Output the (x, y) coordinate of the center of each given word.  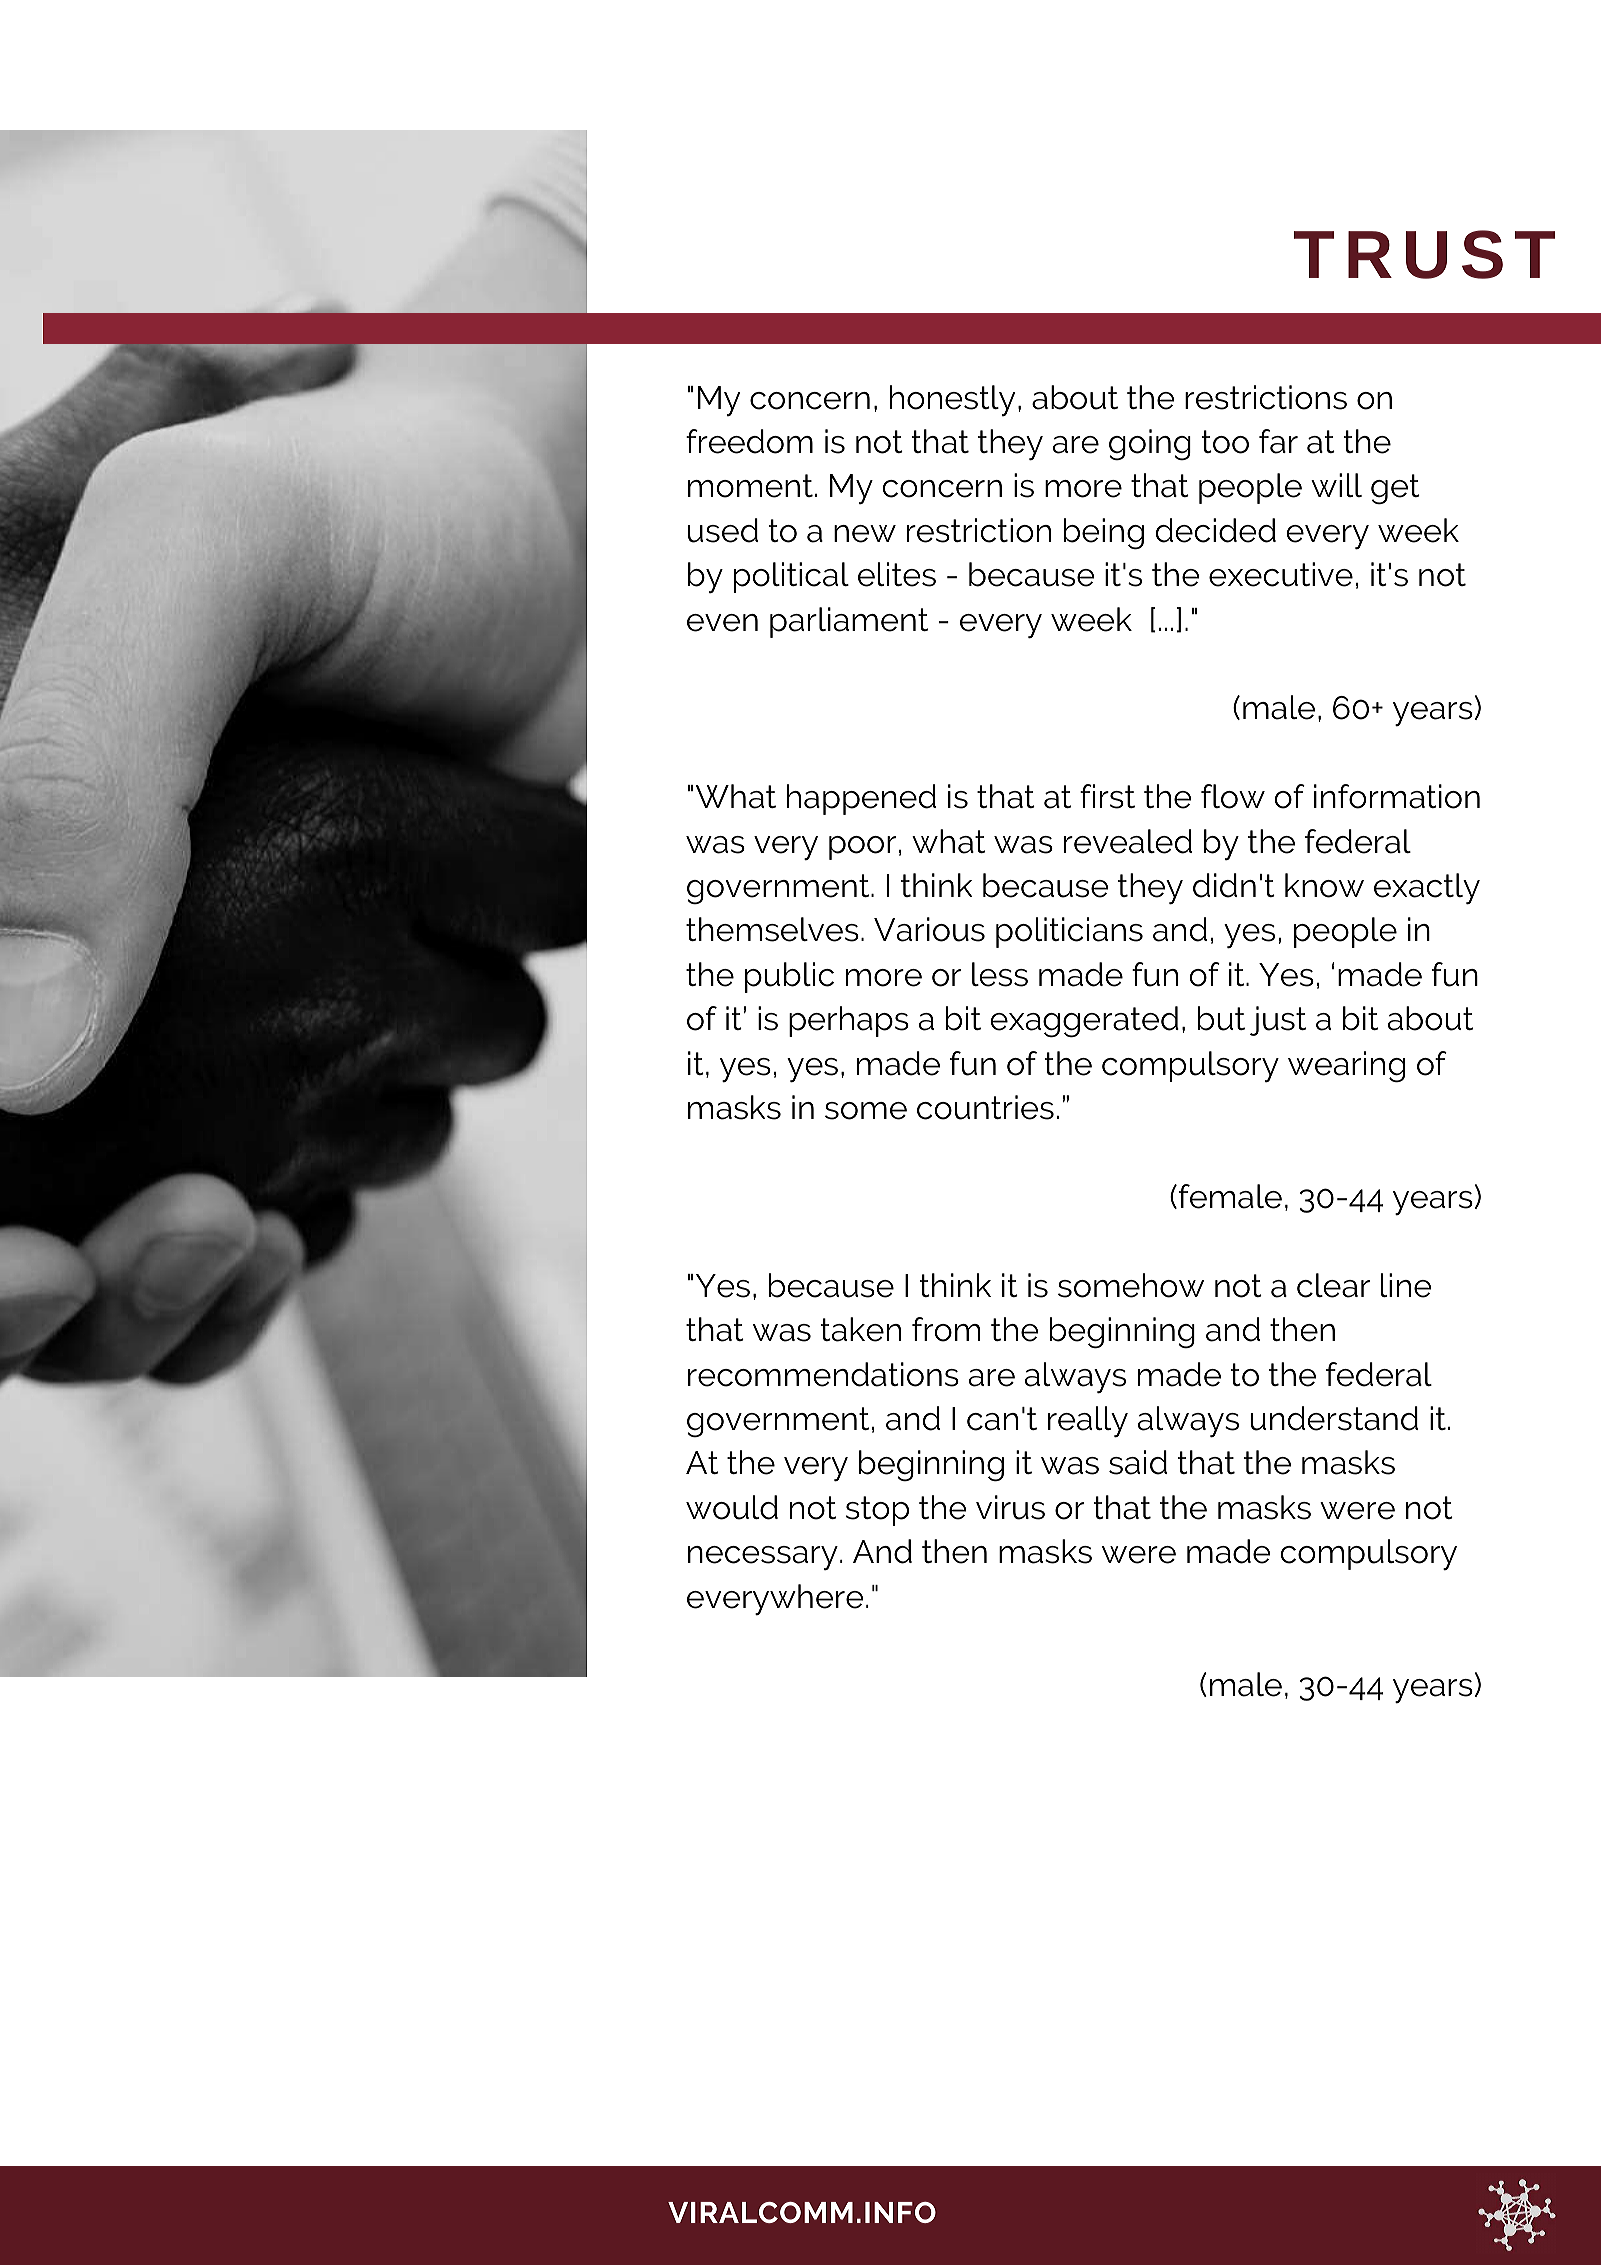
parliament (849, 622)
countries (985, 1107)
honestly (952, 400)
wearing (1346, 1066)
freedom (749, 441)
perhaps (849, 1021)
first (1107, 796)
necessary (763, 1558)
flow (1233, 796)
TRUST (1424, 254)
